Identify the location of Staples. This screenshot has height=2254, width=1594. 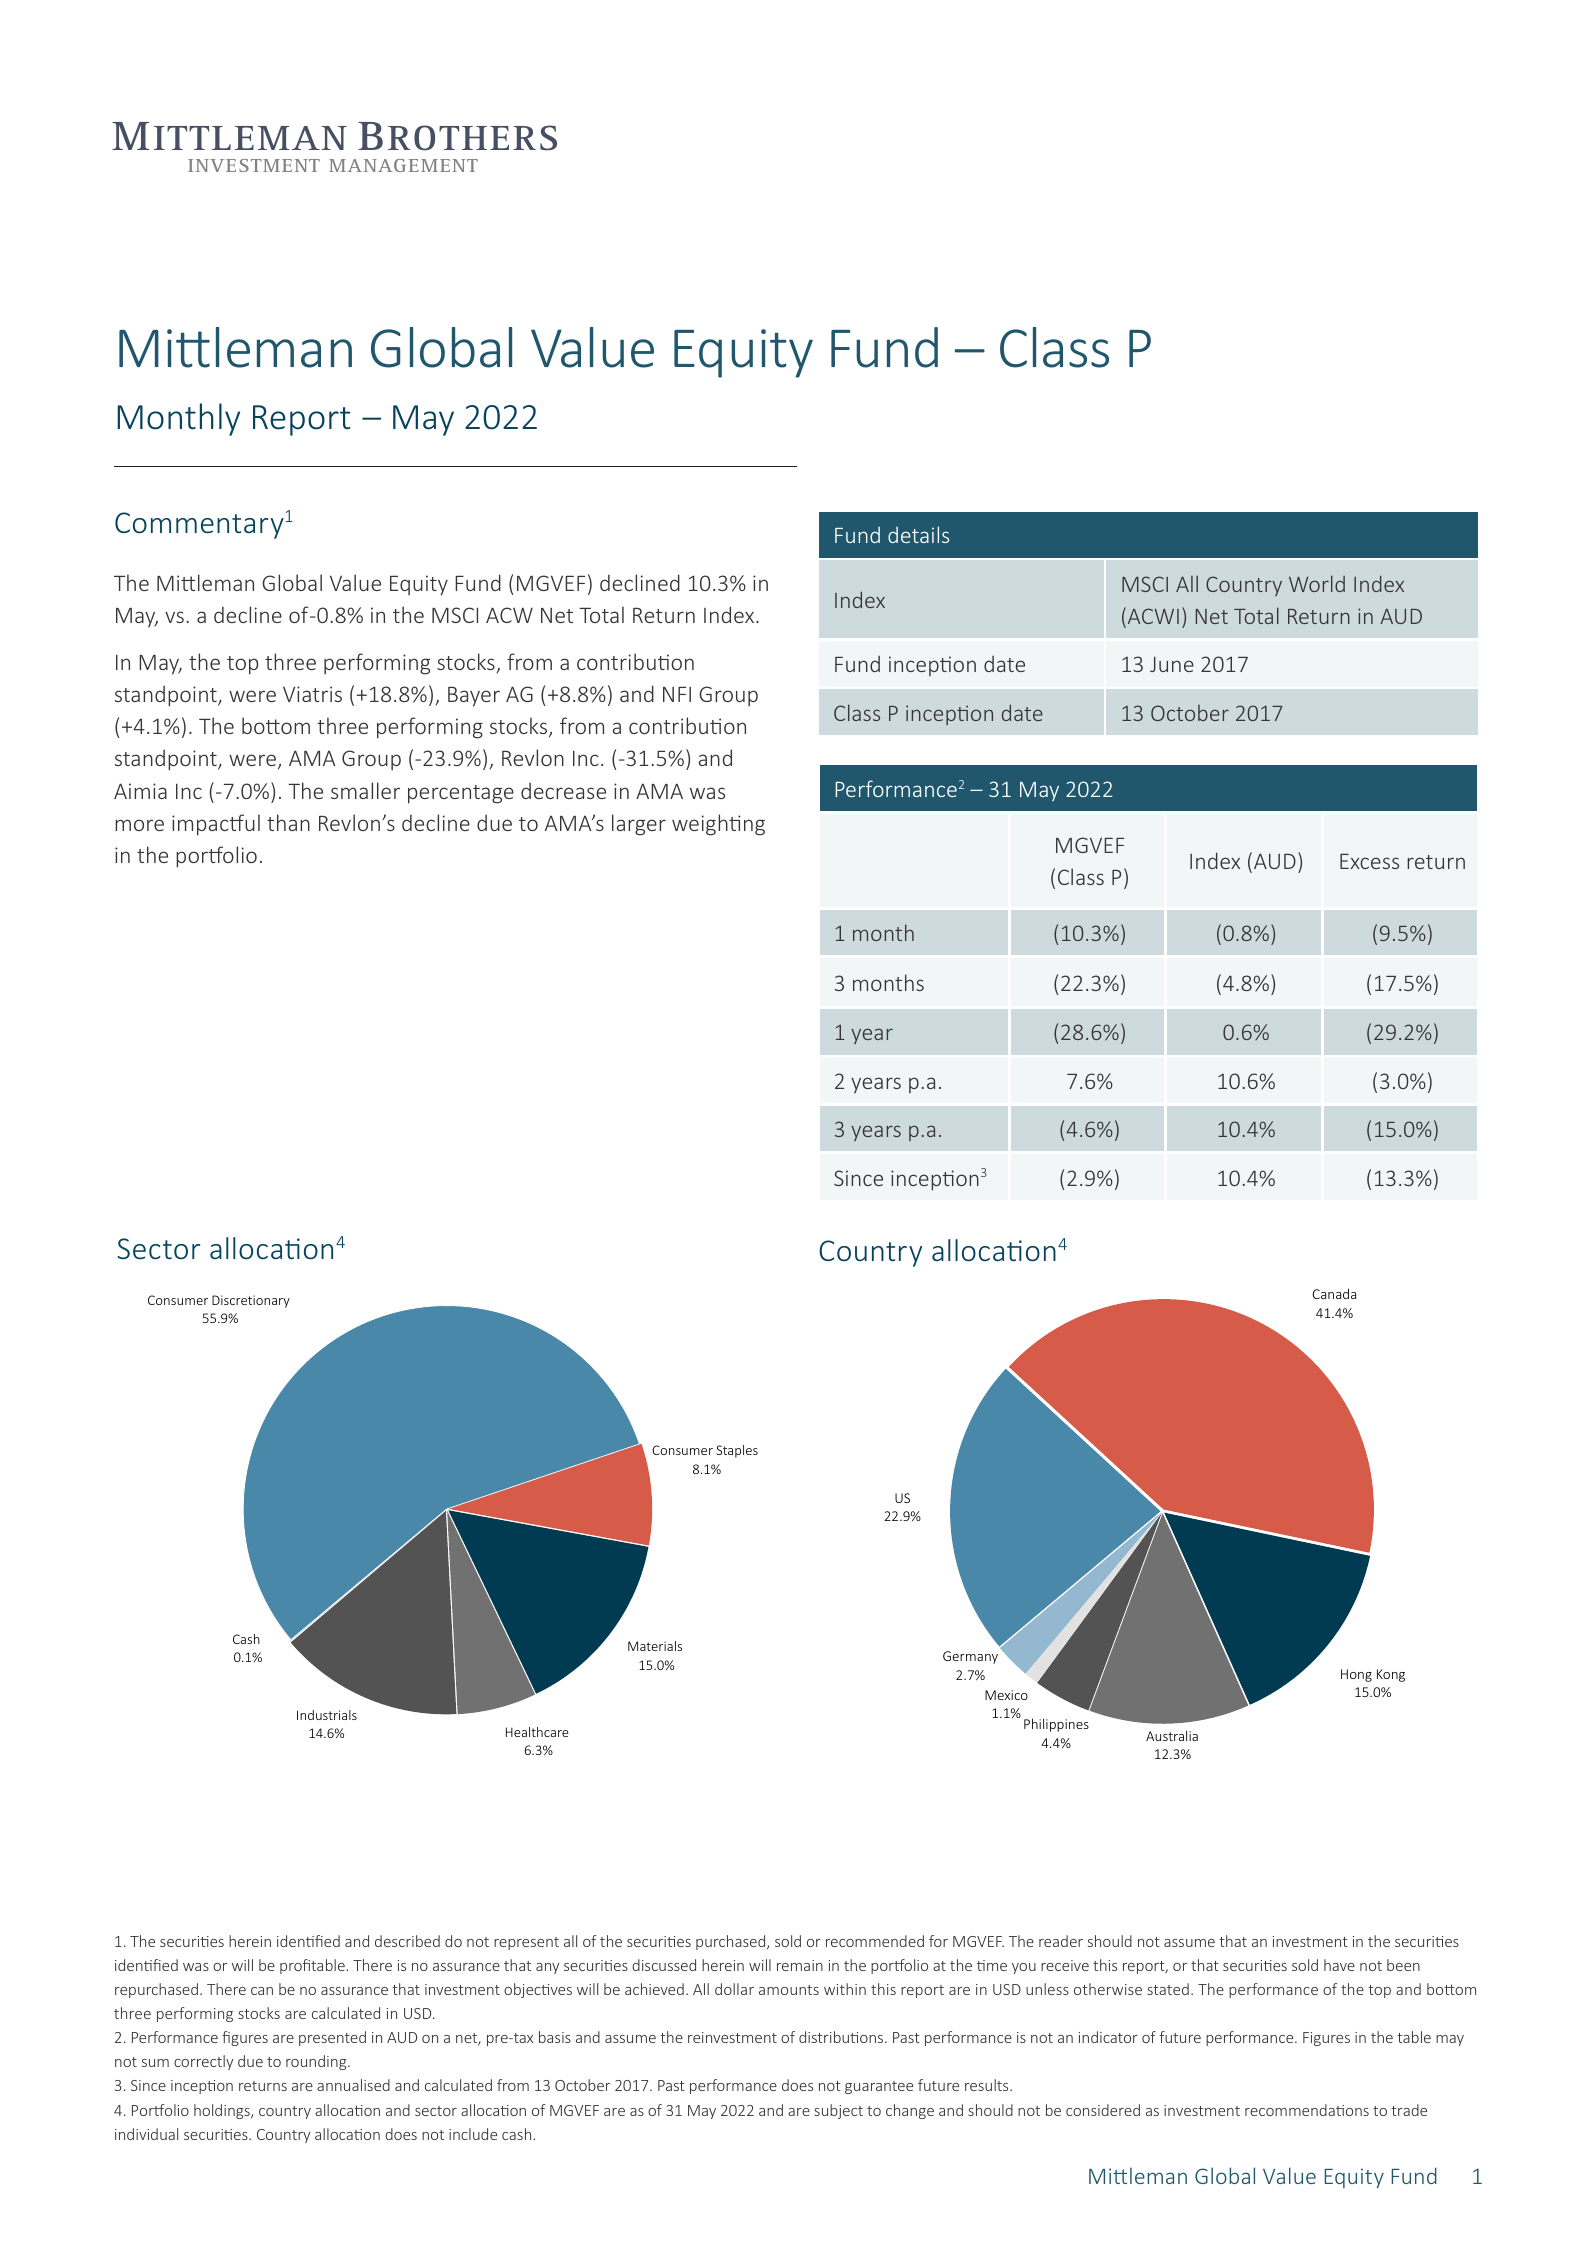
(737, 1451).
